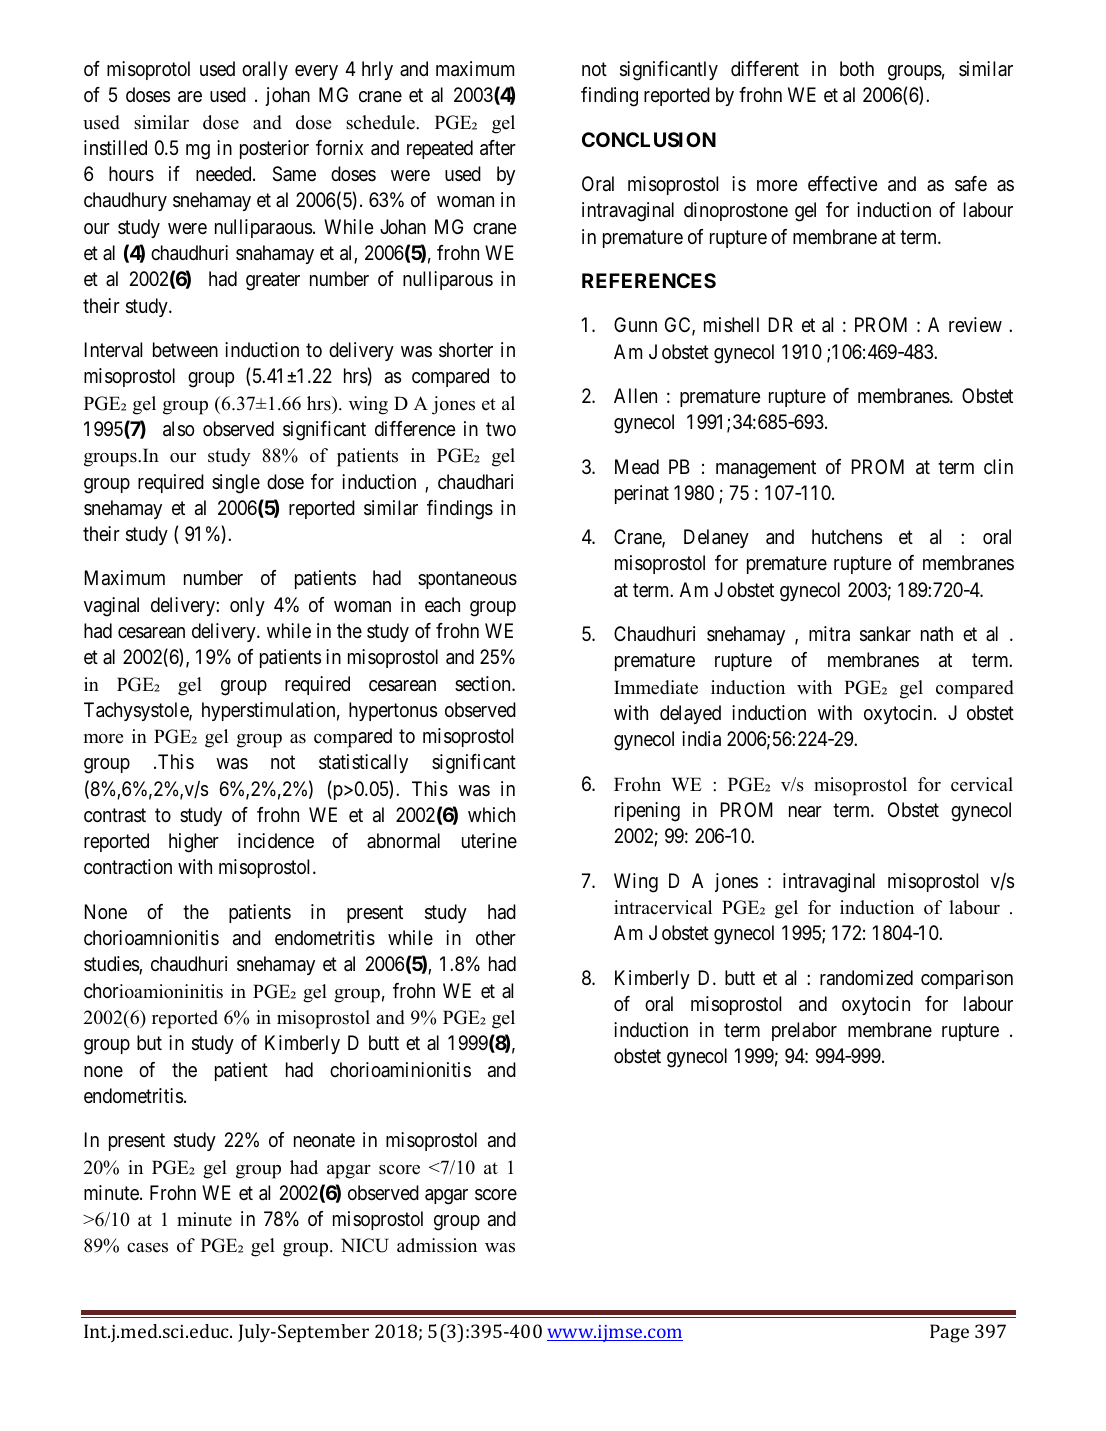 This document has height=1431, width=1106. I want to click on posterior, so click(274, 149).
